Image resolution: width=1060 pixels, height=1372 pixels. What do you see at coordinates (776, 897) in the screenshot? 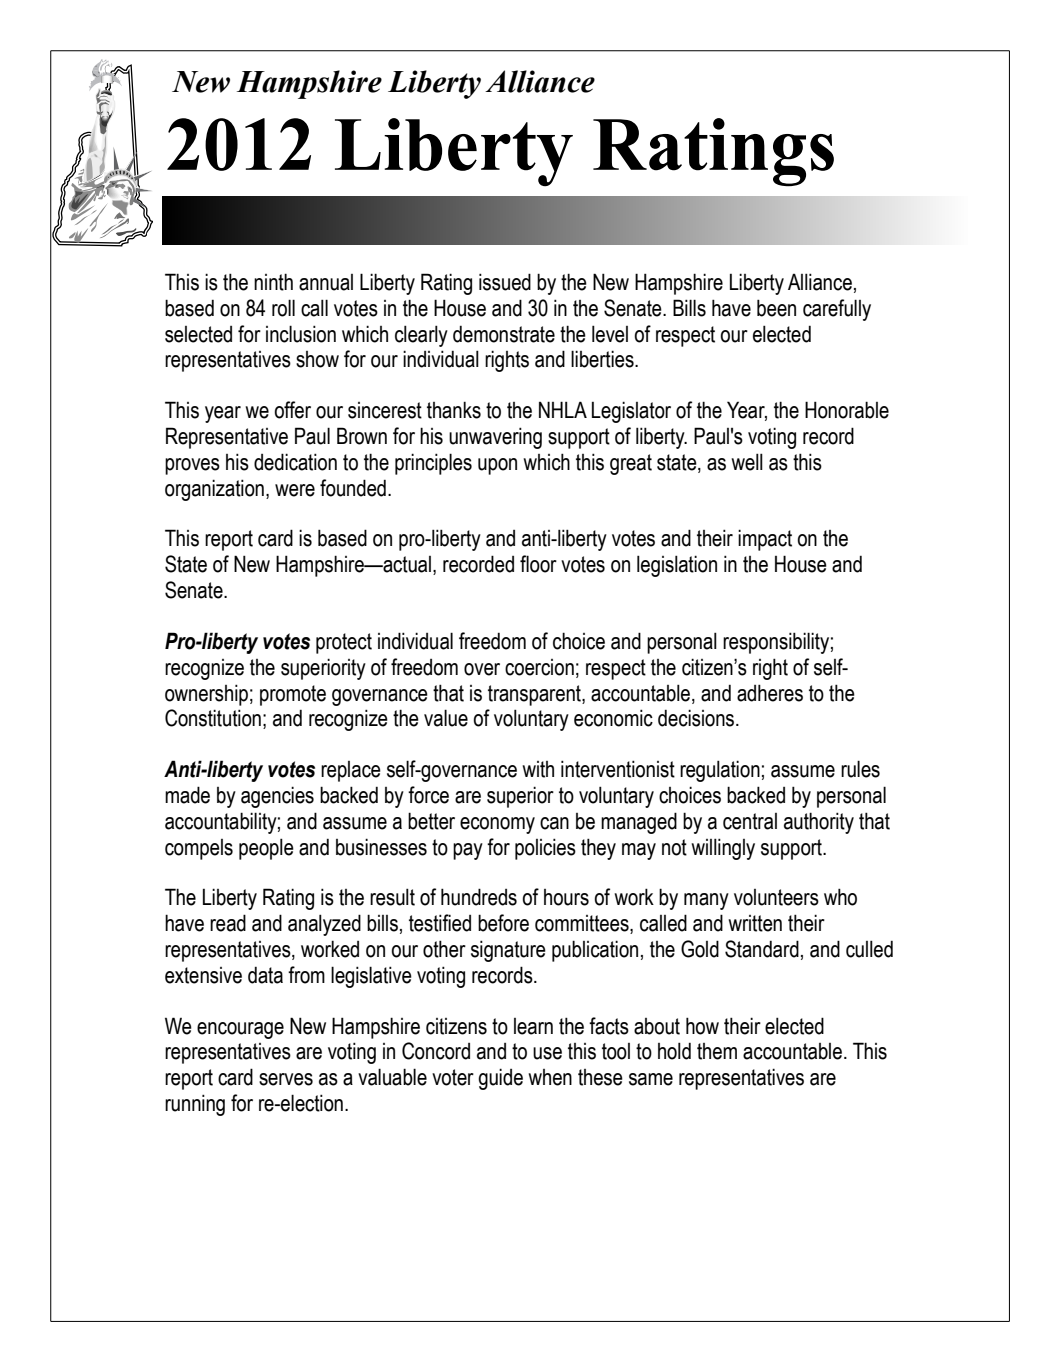
I see `volunteers` at bounding box center [776, 897].
